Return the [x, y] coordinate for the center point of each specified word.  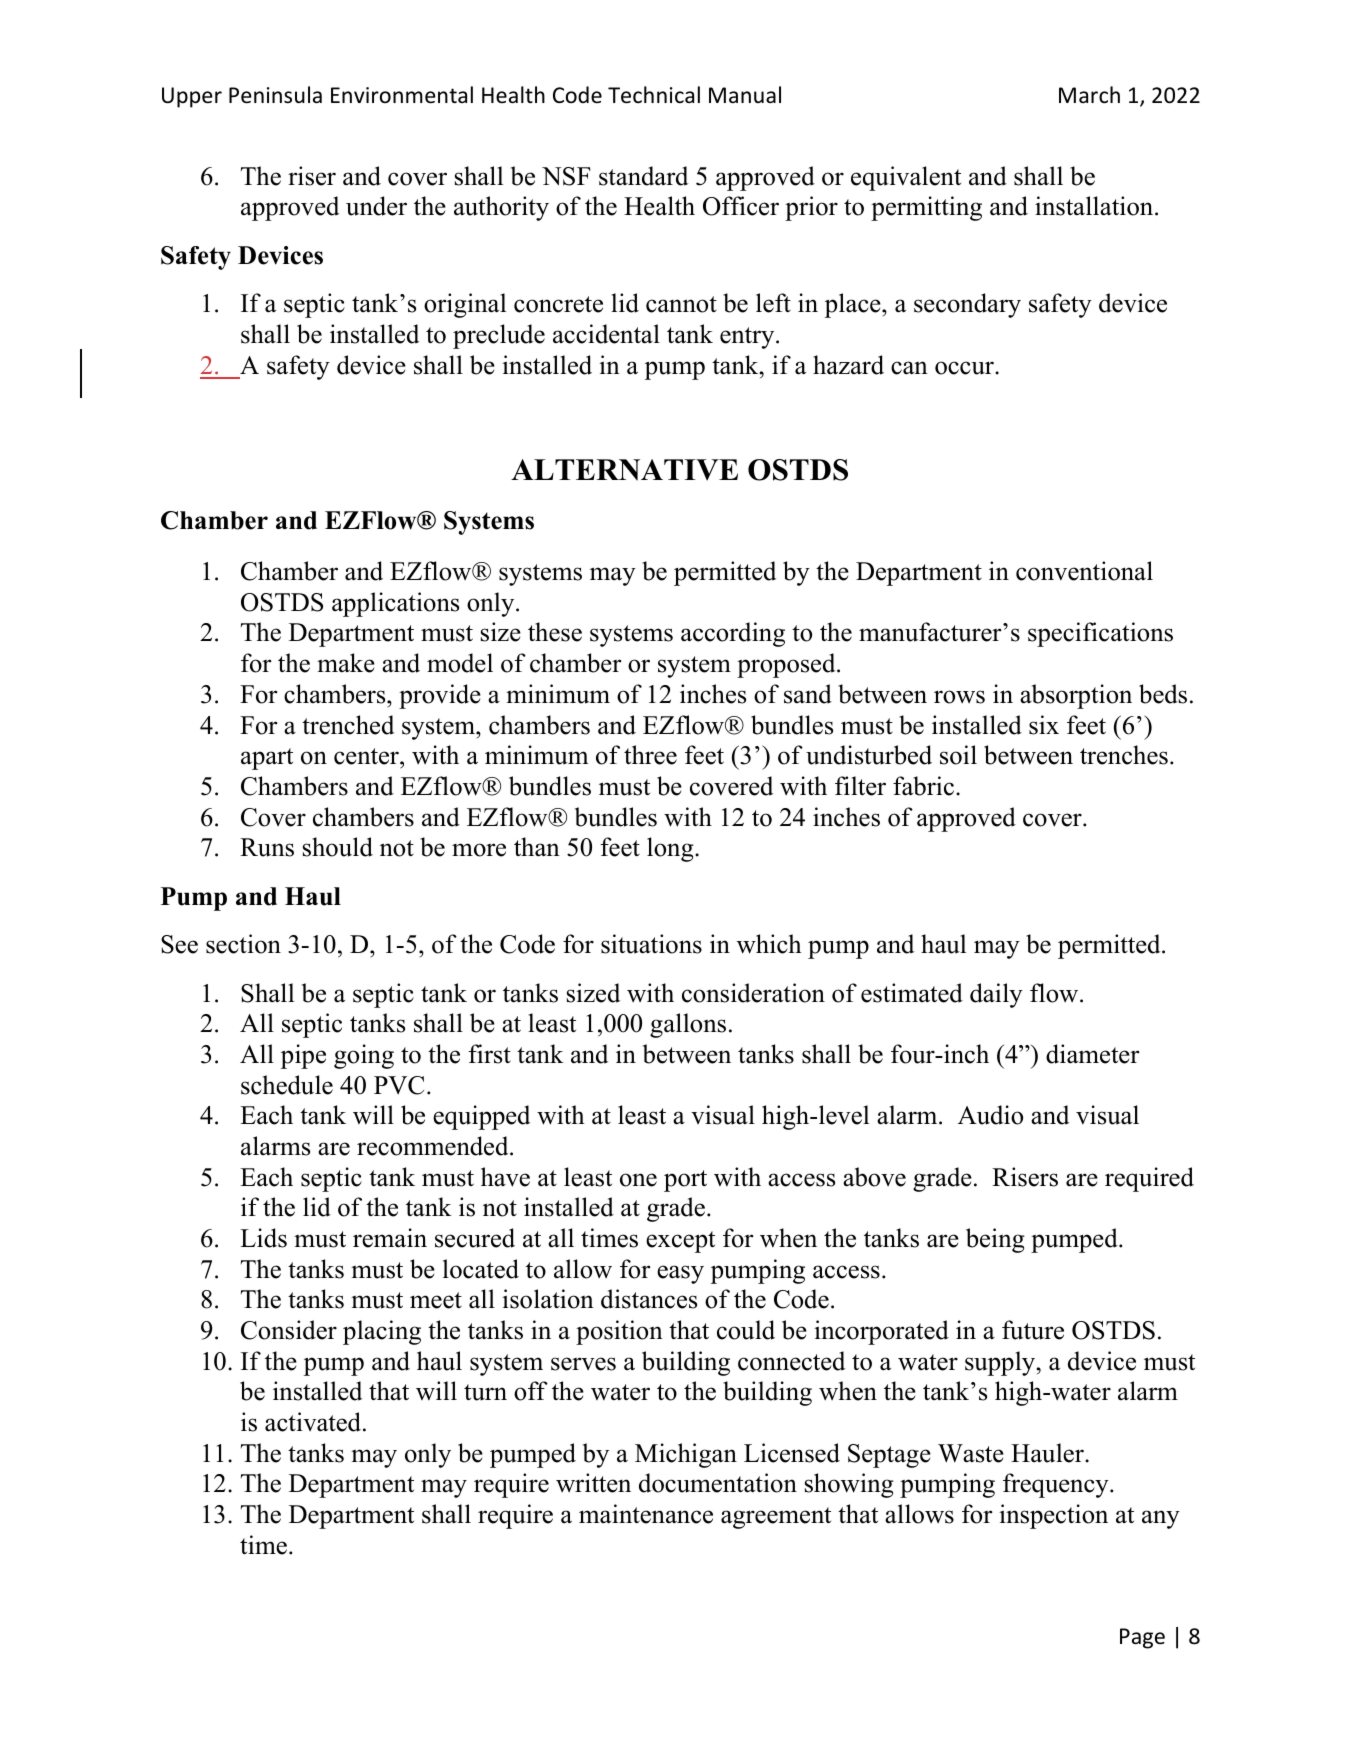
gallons [688, 1025]
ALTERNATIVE [624, 470]
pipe [303, 1056]
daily [996, 995]
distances [649, 1299]
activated [314, 1422]
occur [965, 368]
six [1044, 725]
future [1033, 1330]
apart [267, 759]
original [465, 305]
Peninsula [275, 95]
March [1089, 95]
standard [643, 176]
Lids [263, 1238]
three [650, 755]
